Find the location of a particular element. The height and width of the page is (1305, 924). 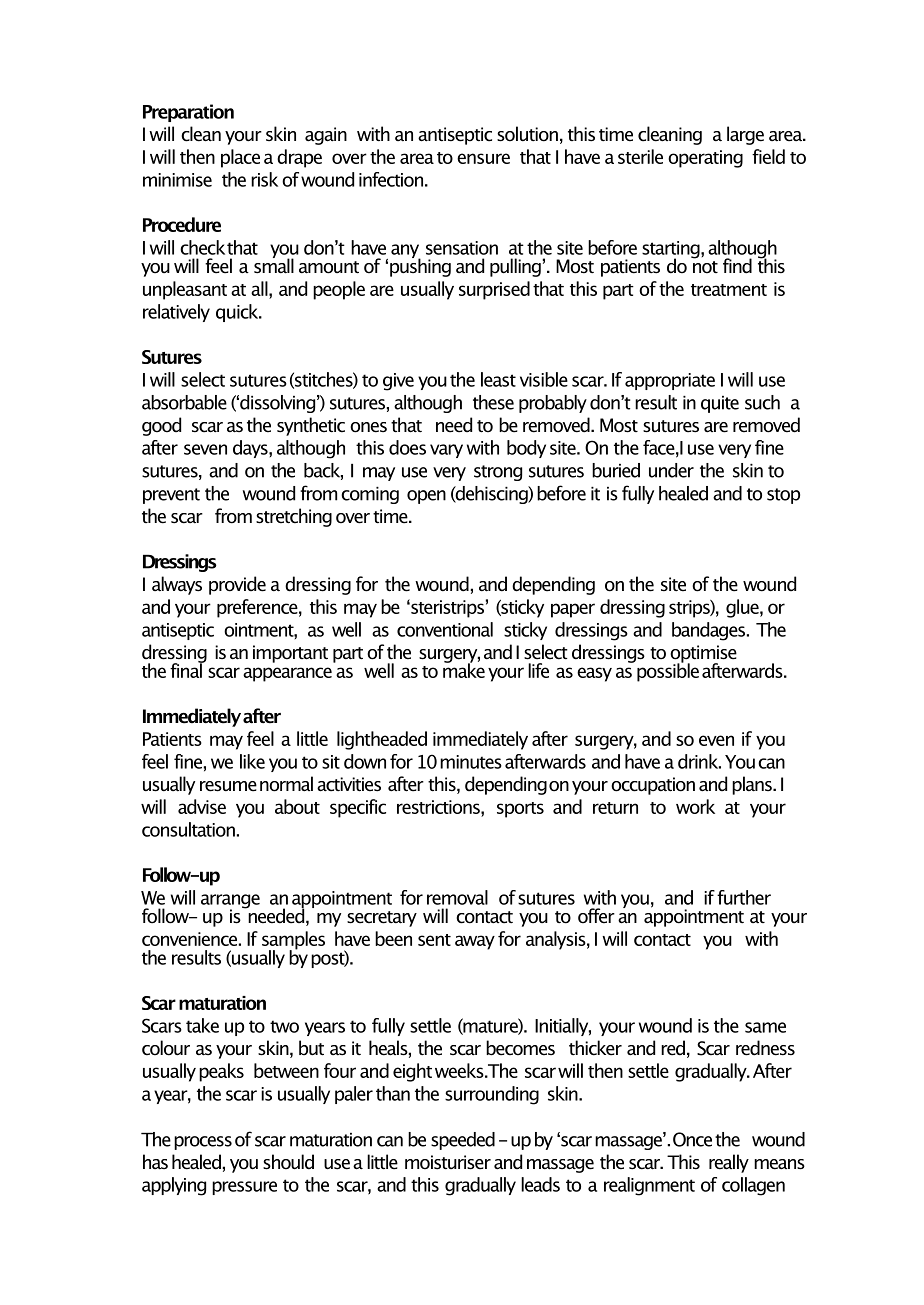

least is located at coordinates (498, 379).
